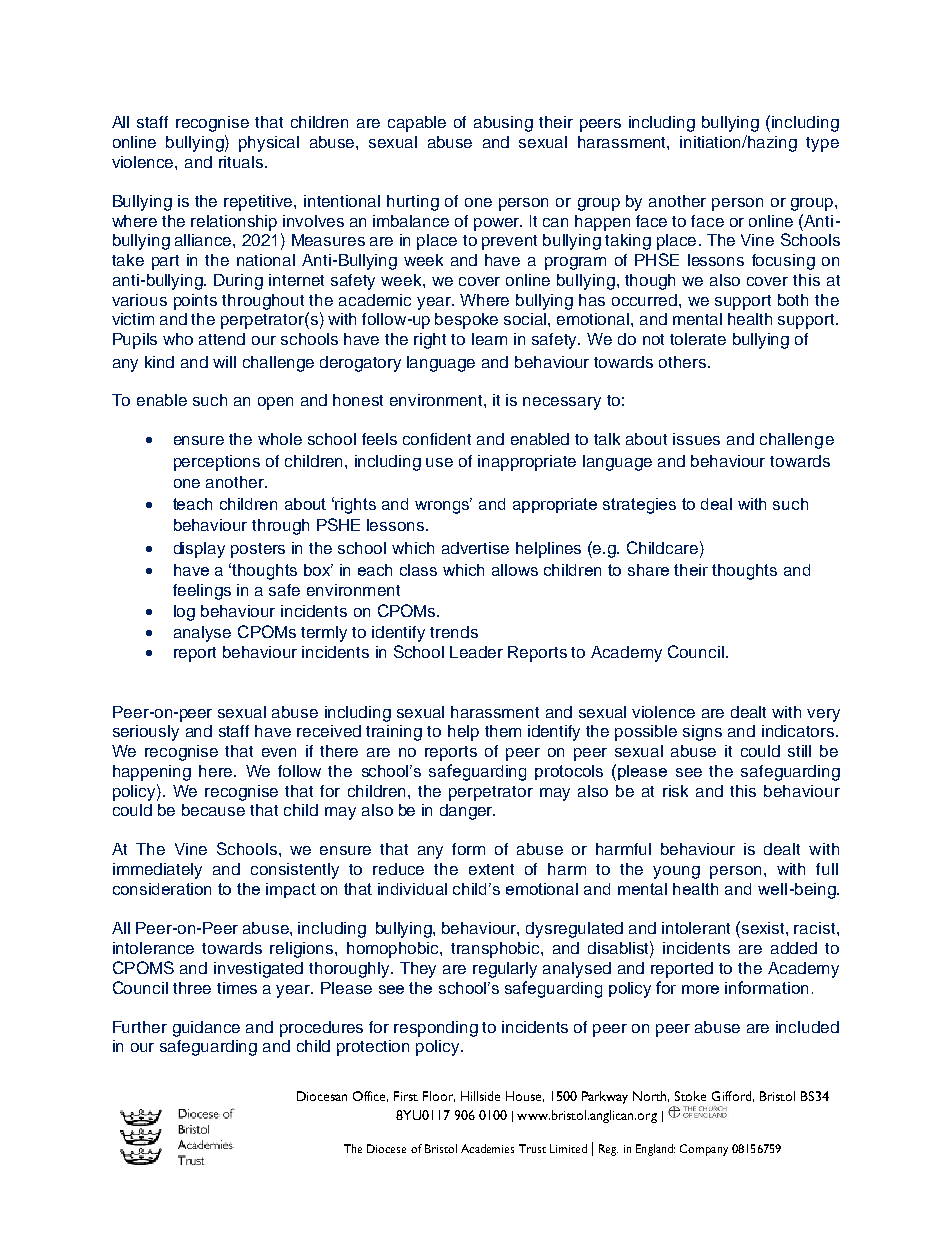 The image size is (952, 1233). What do you see at coordinates (480, 1096) in the page?
I see `Hillside` at bounding box center [480, 1096].
